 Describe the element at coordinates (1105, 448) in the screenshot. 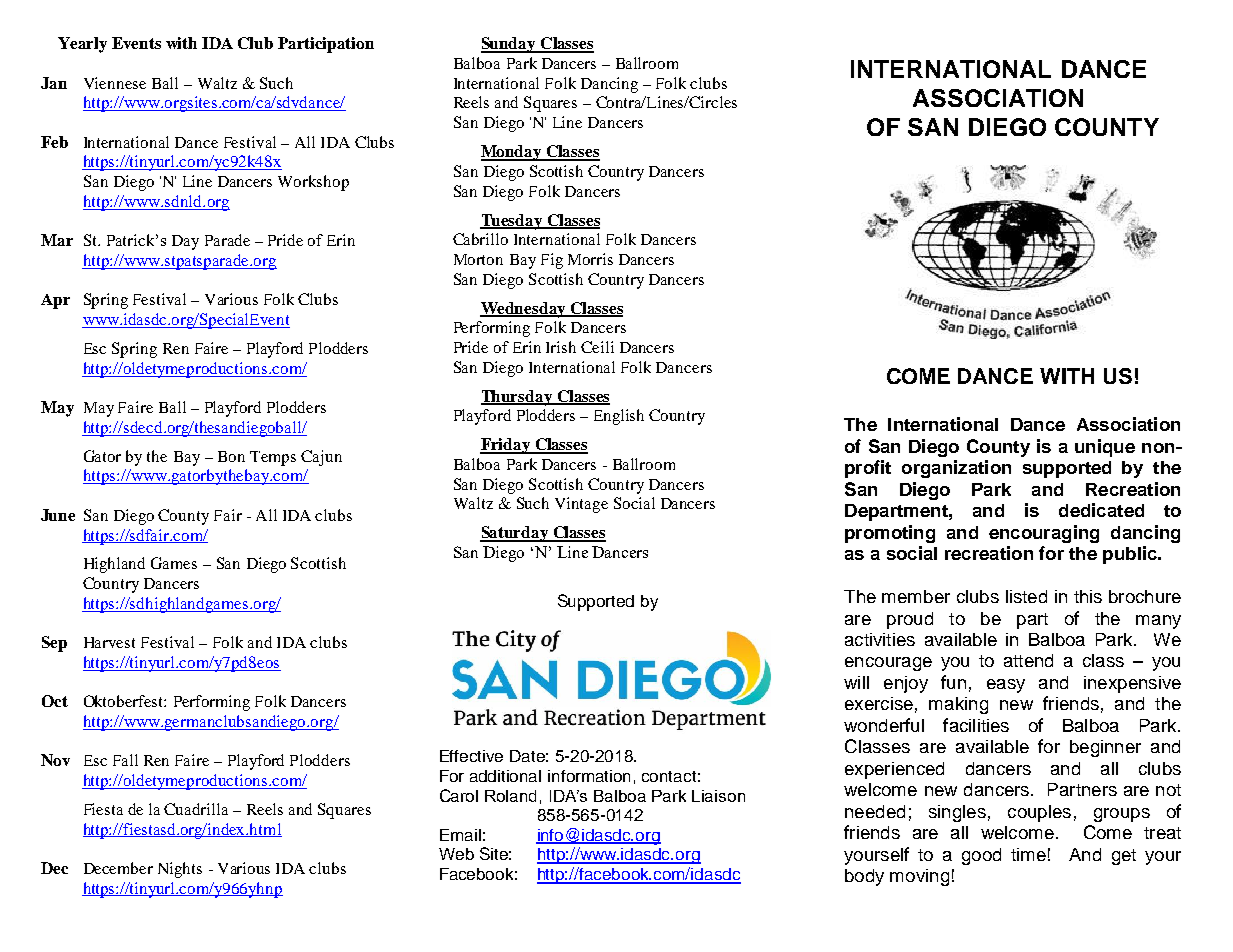

I see `unique` at that location.
